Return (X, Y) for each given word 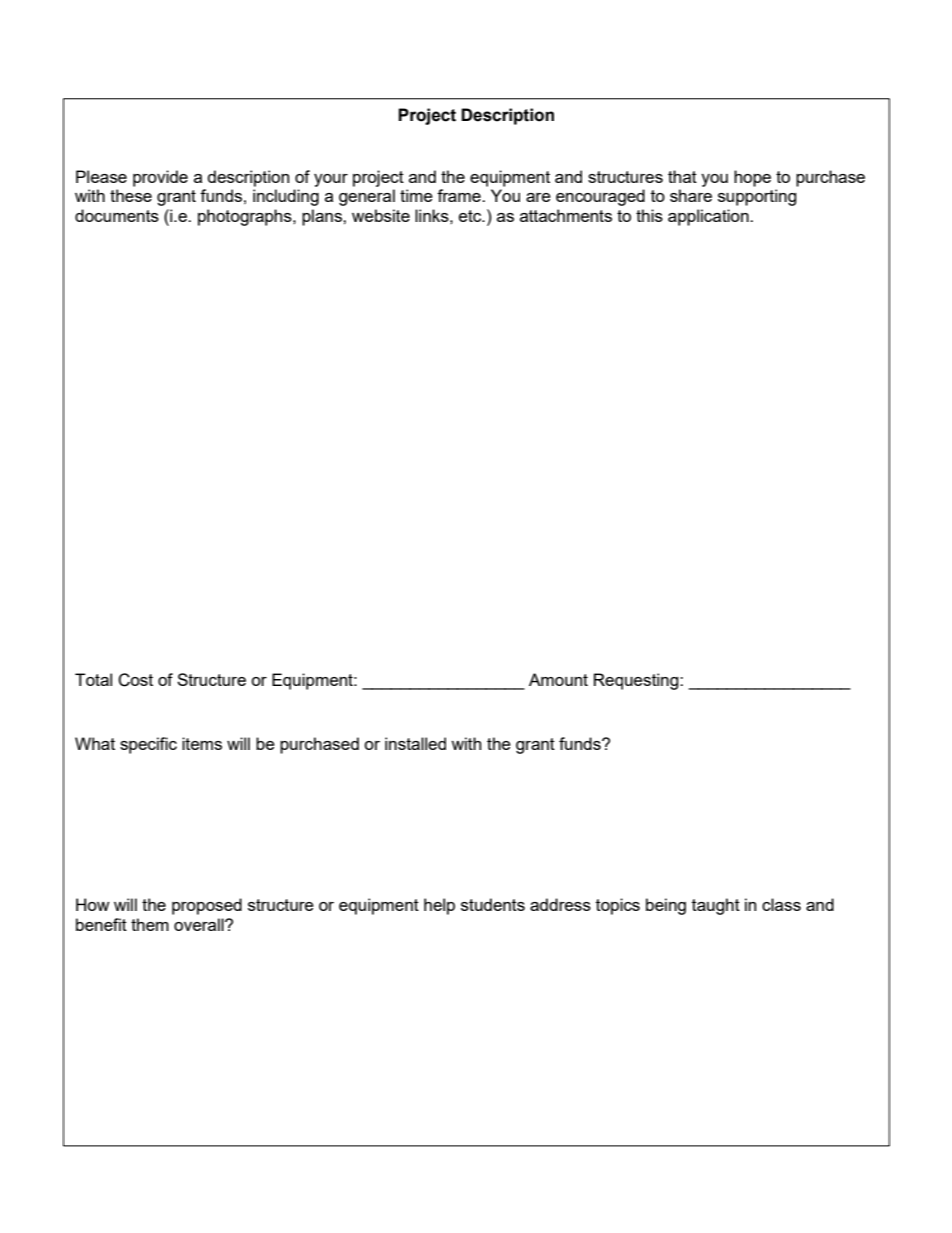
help (439, 906)
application (709, 217)
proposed (207, 906)
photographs (246, 217)
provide (160, 178)
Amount (558, 679)
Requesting (637, 681)
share (691, 195)
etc (471, 216)
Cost (135, 680)
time (416, 195)
